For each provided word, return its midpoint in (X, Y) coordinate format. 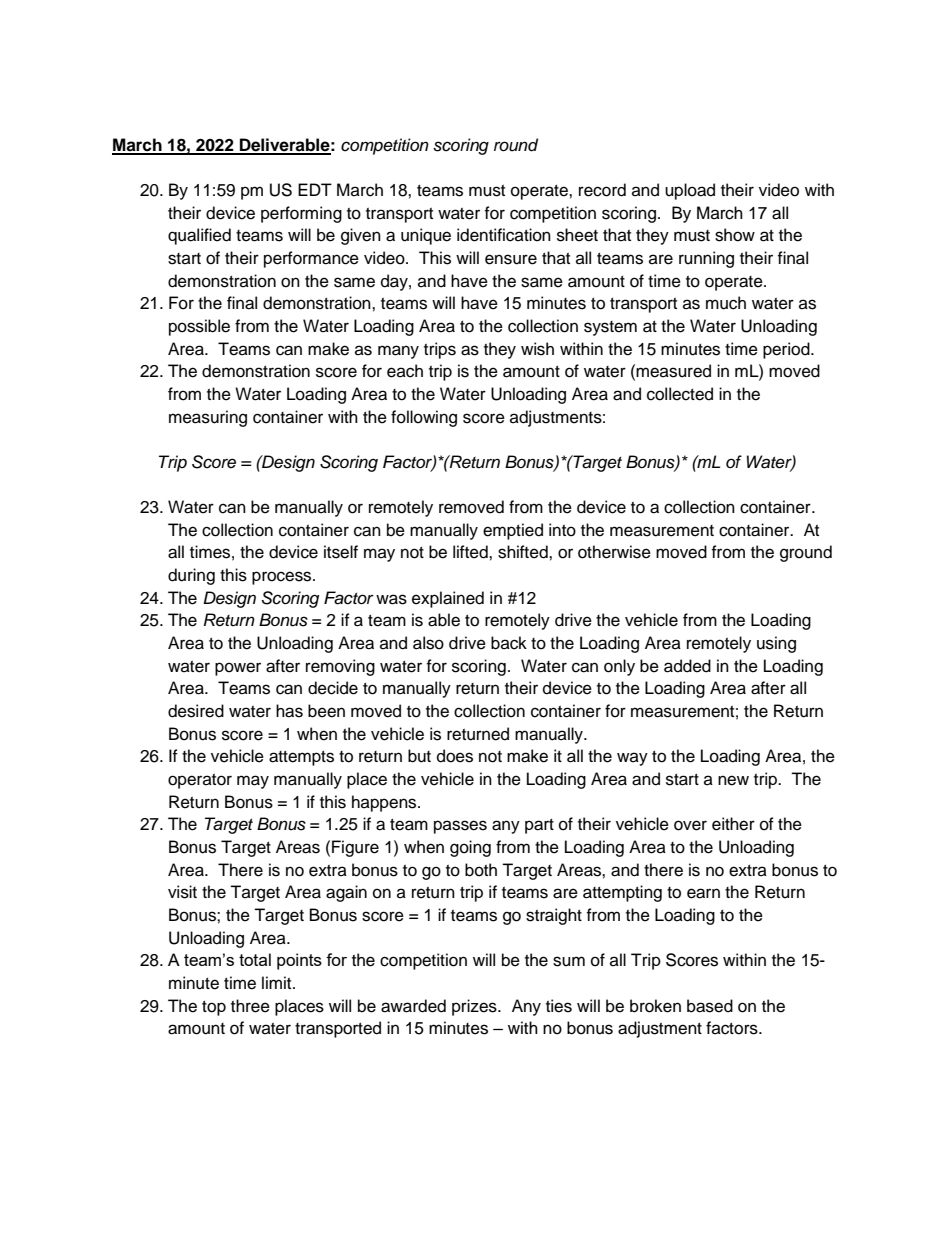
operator (200, 781)
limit (278, 982)
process (283, 578)
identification (504, 235)
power (238, 669)
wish (537, 349)
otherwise (614, 552)
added (687, 666)
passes (460, 827)
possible (199, 327)
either (733, 824)
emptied (513, 531)
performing (301, 214)
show (735, 235)
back (509, 643)
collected (680, 394)
